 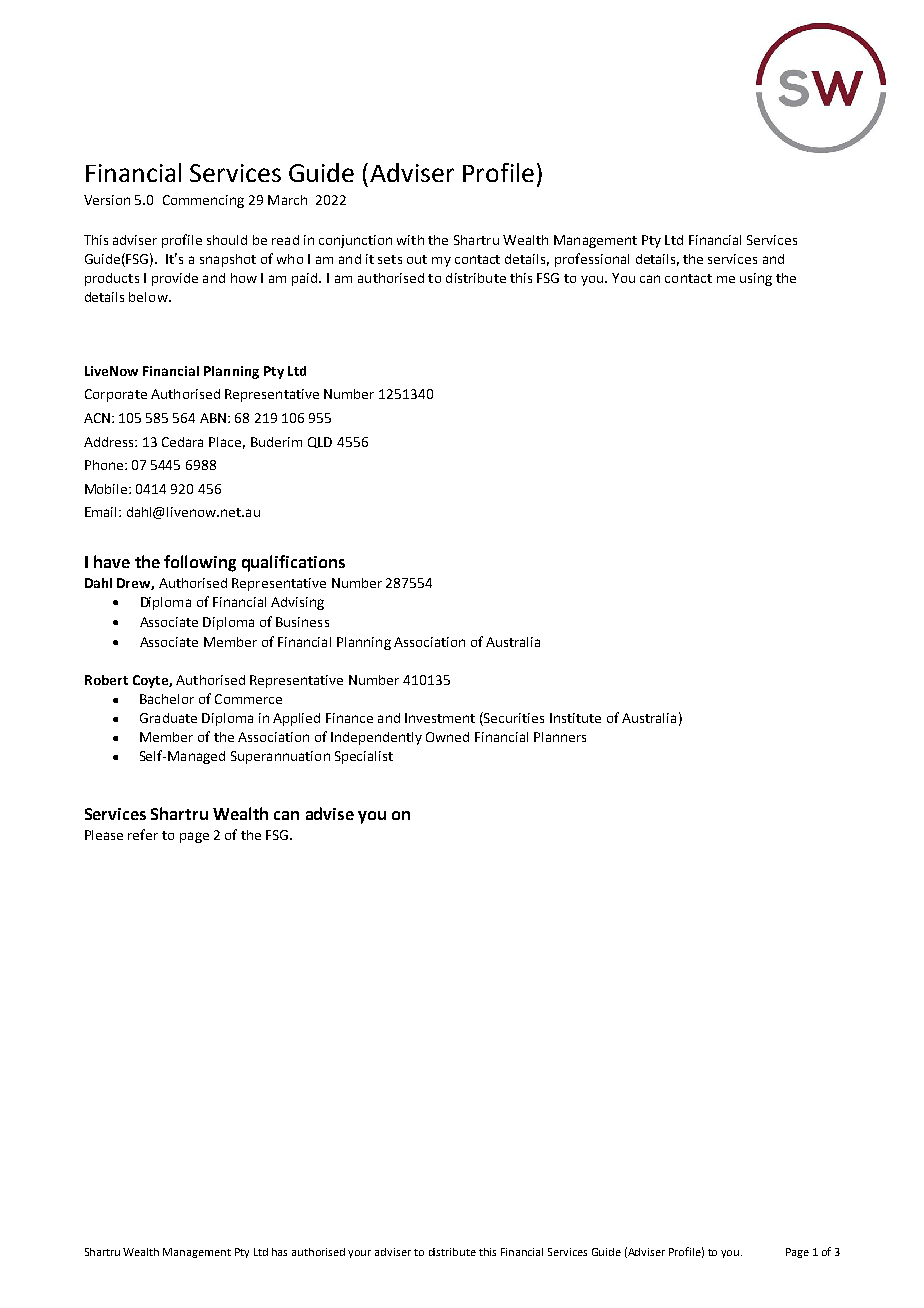 I want to click on Commencing, so click(x=203, y=201).
